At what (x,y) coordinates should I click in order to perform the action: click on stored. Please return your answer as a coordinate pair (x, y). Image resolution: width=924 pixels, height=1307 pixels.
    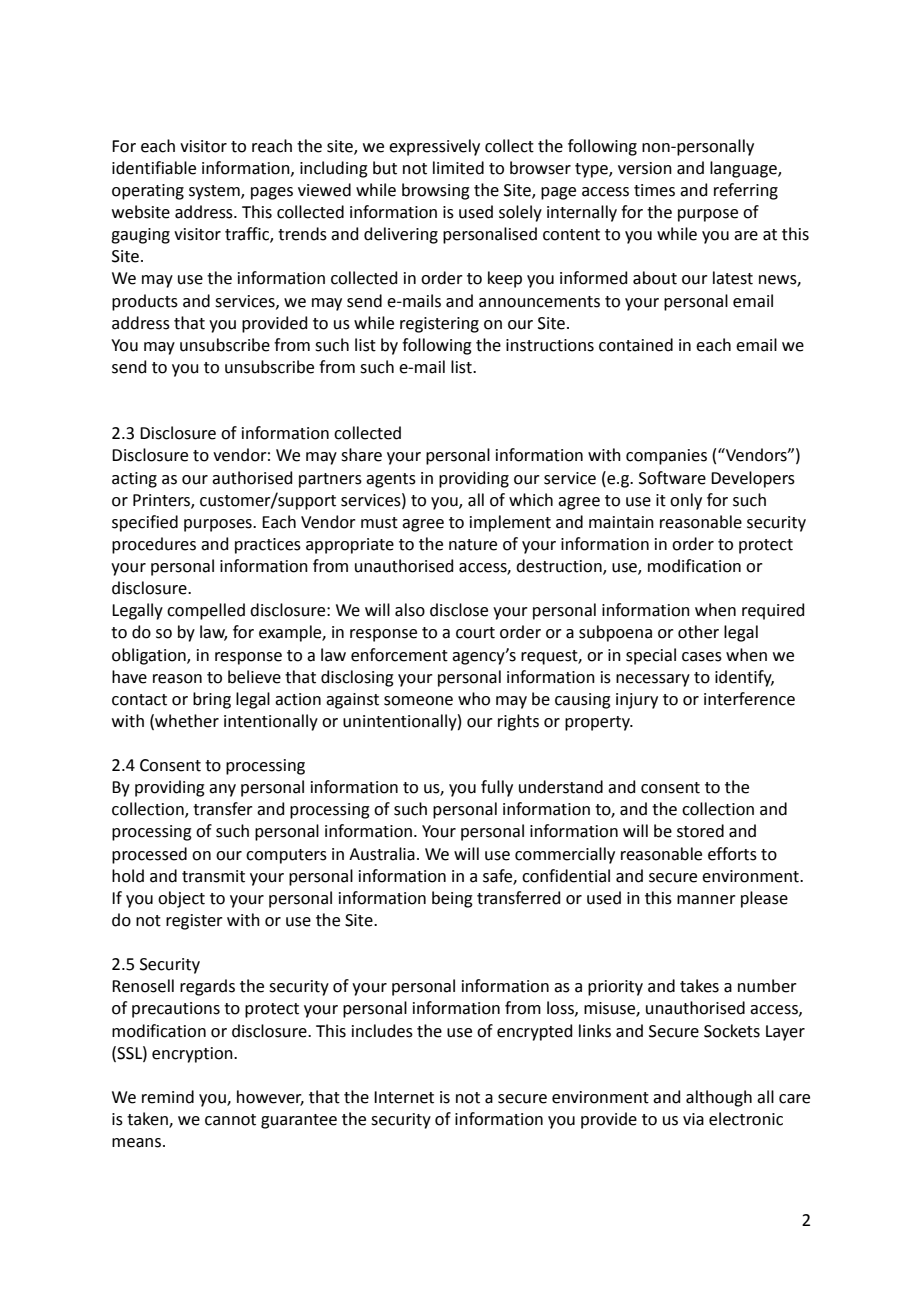
    Looking at the image, I should click on (700, 831).
